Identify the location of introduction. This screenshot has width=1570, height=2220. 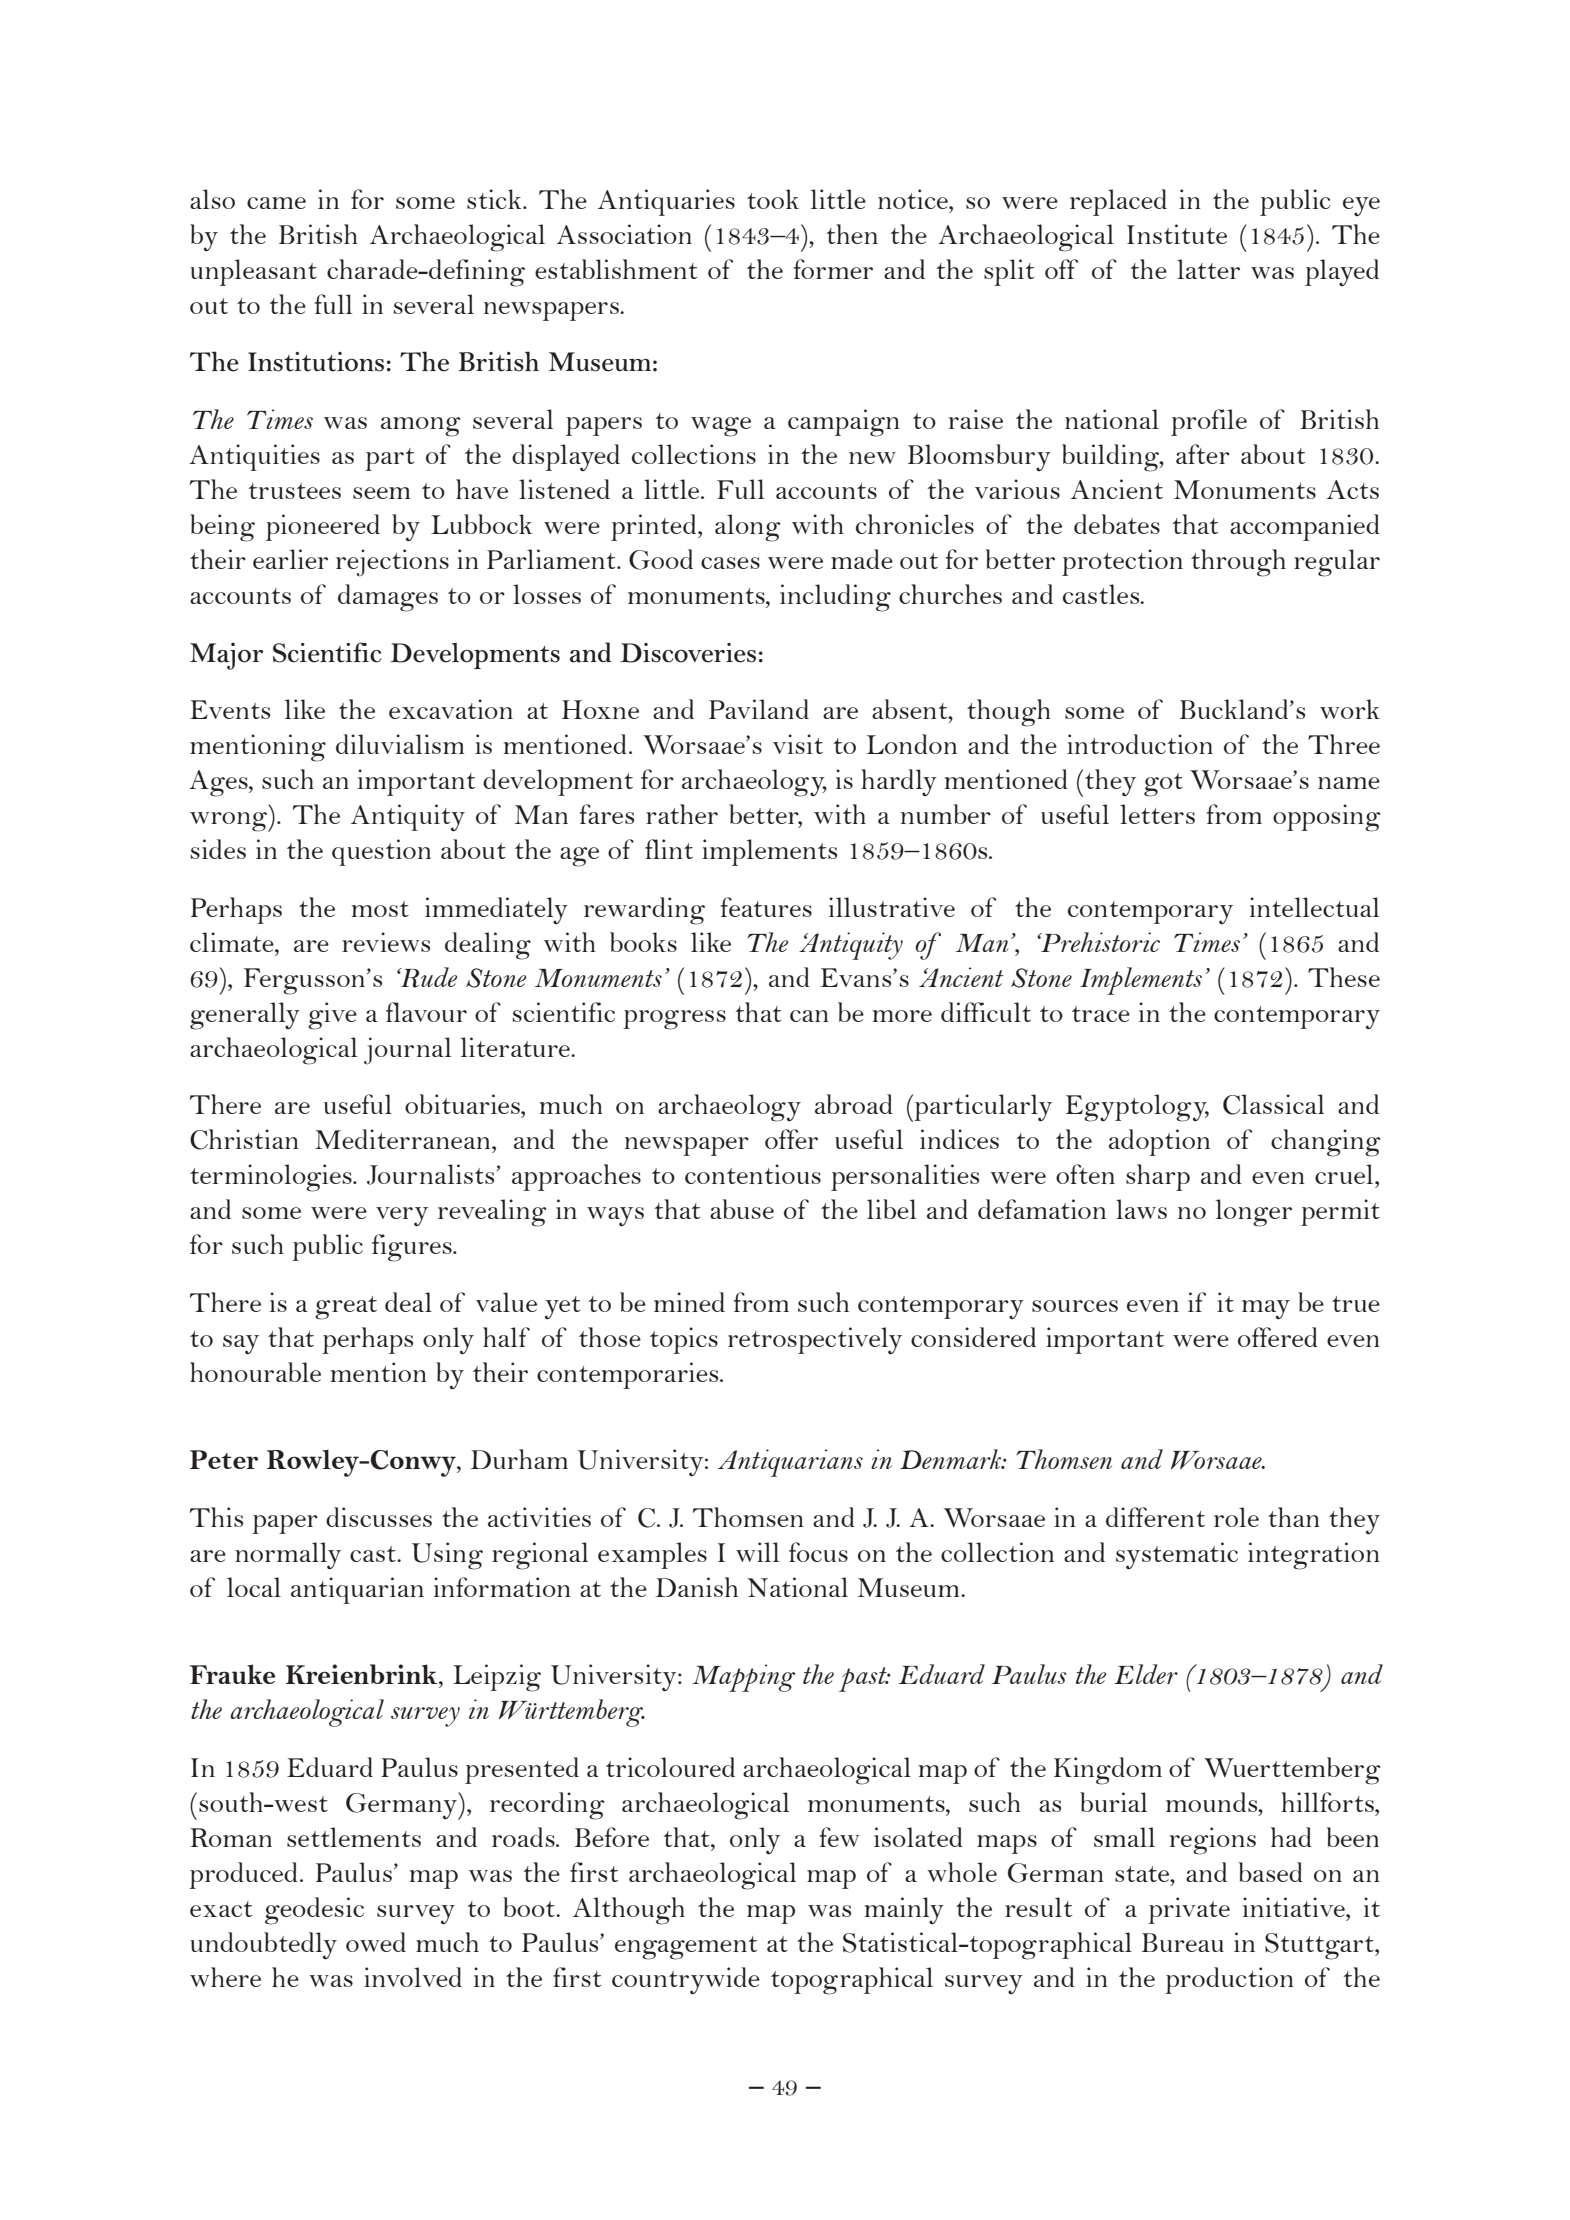
(1140, 744).
